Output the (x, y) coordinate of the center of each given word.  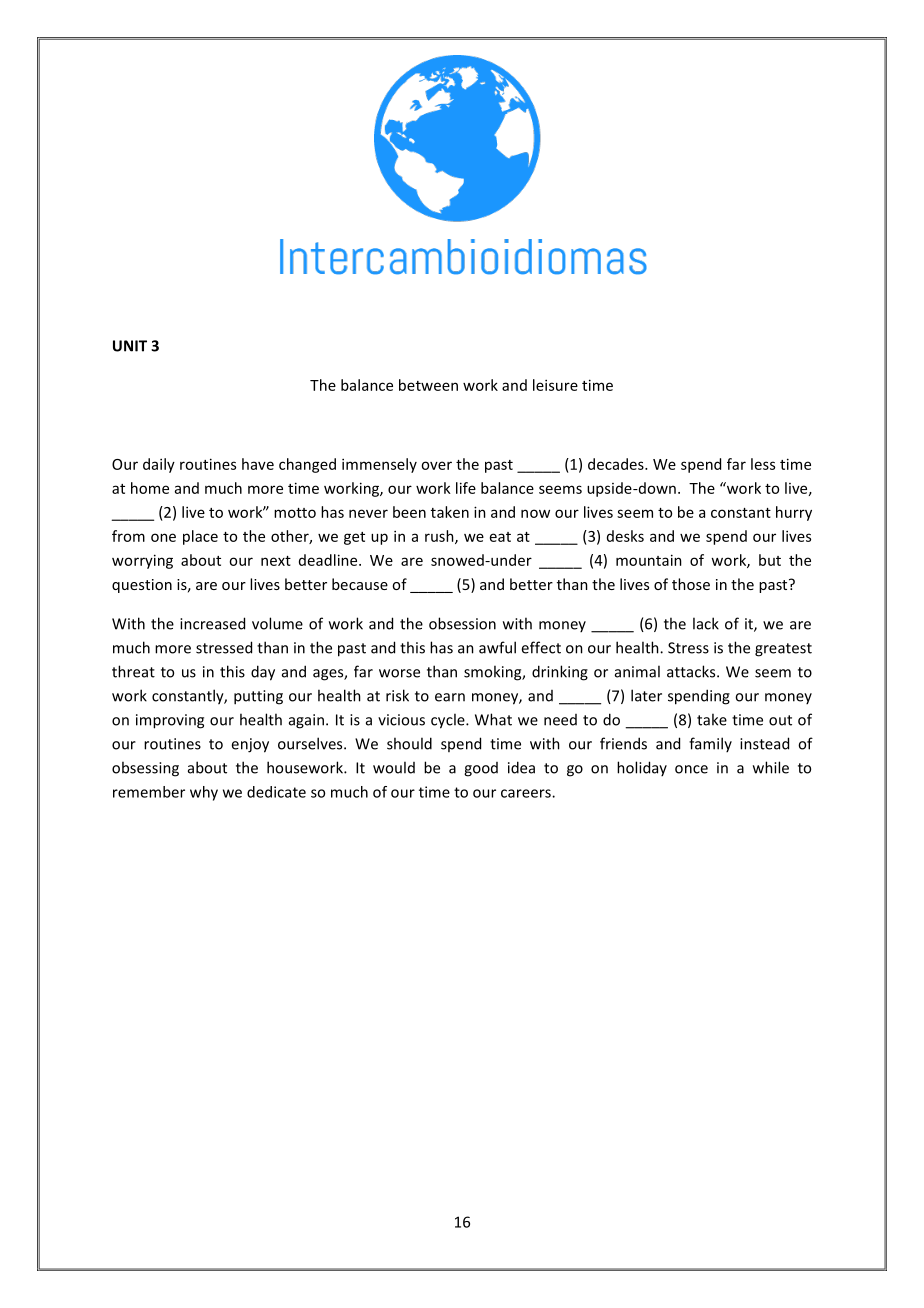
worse (399, 673)
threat (133, 671)
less (763, 464)
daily (159, 465)
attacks (692, 671)
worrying (142, 561)
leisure (555, 385)
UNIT (130, 346)
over (436, 465)
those (691, 584)
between (428, 385)
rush (440, 537)
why (204, 793)
